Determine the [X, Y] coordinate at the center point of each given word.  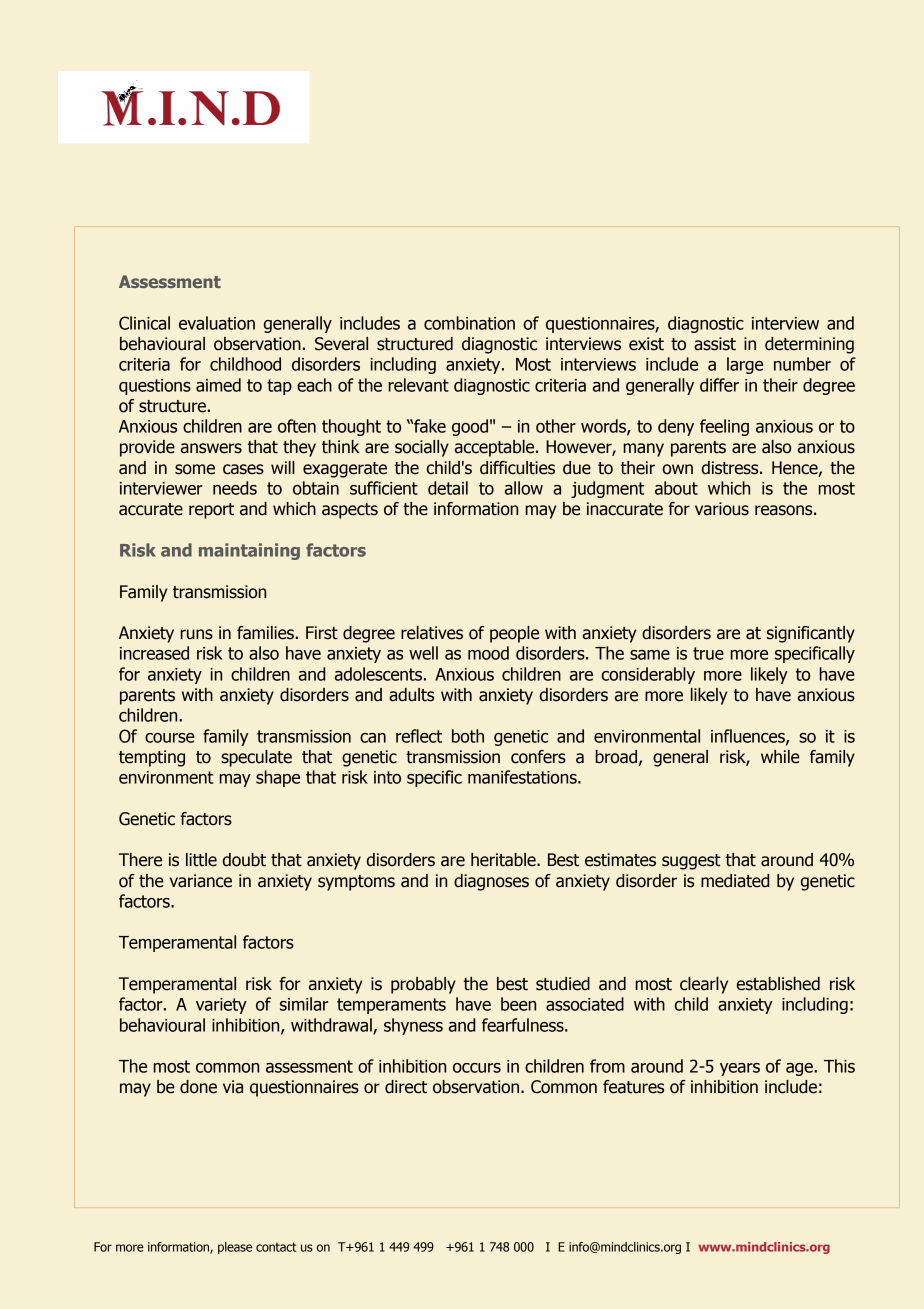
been [518, 1004]
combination [469, 323]
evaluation [217, 323]
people [514, 634]
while [780, 757]
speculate [256, 758]
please [235, 1248]
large [745, 365]
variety [221, 1006]
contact [276, 1247]
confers [538, 757]
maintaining [249, 551]
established [778, 984]
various [722, 509]
